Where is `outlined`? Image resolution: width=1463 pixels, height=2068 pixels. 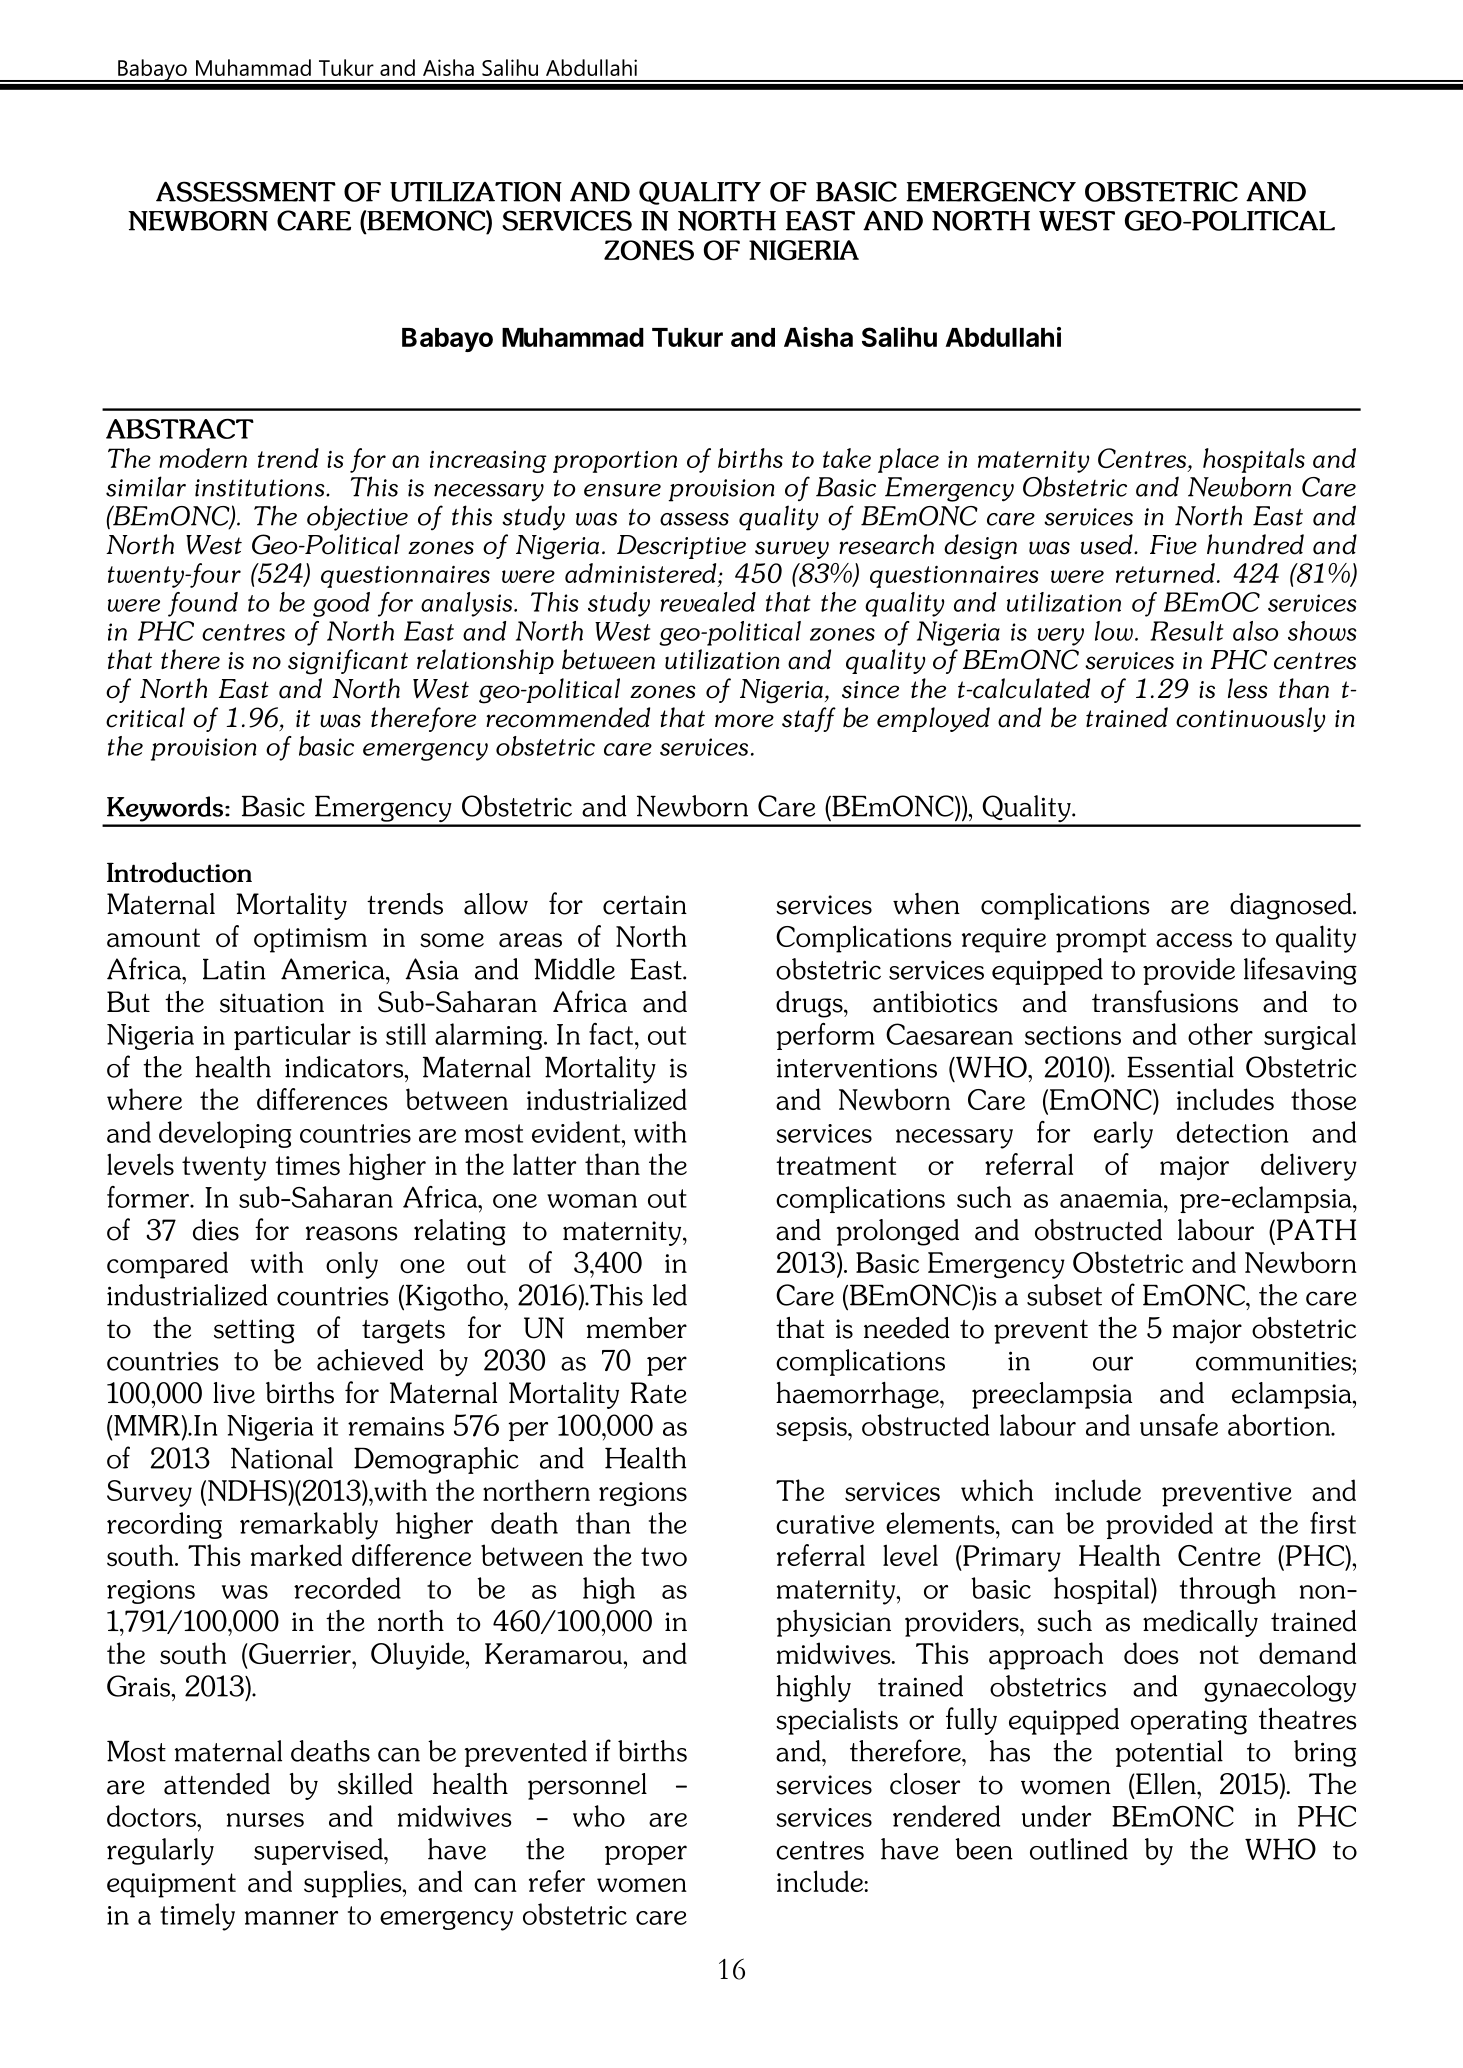 outlined is located at coordinates (1079, 1849).
